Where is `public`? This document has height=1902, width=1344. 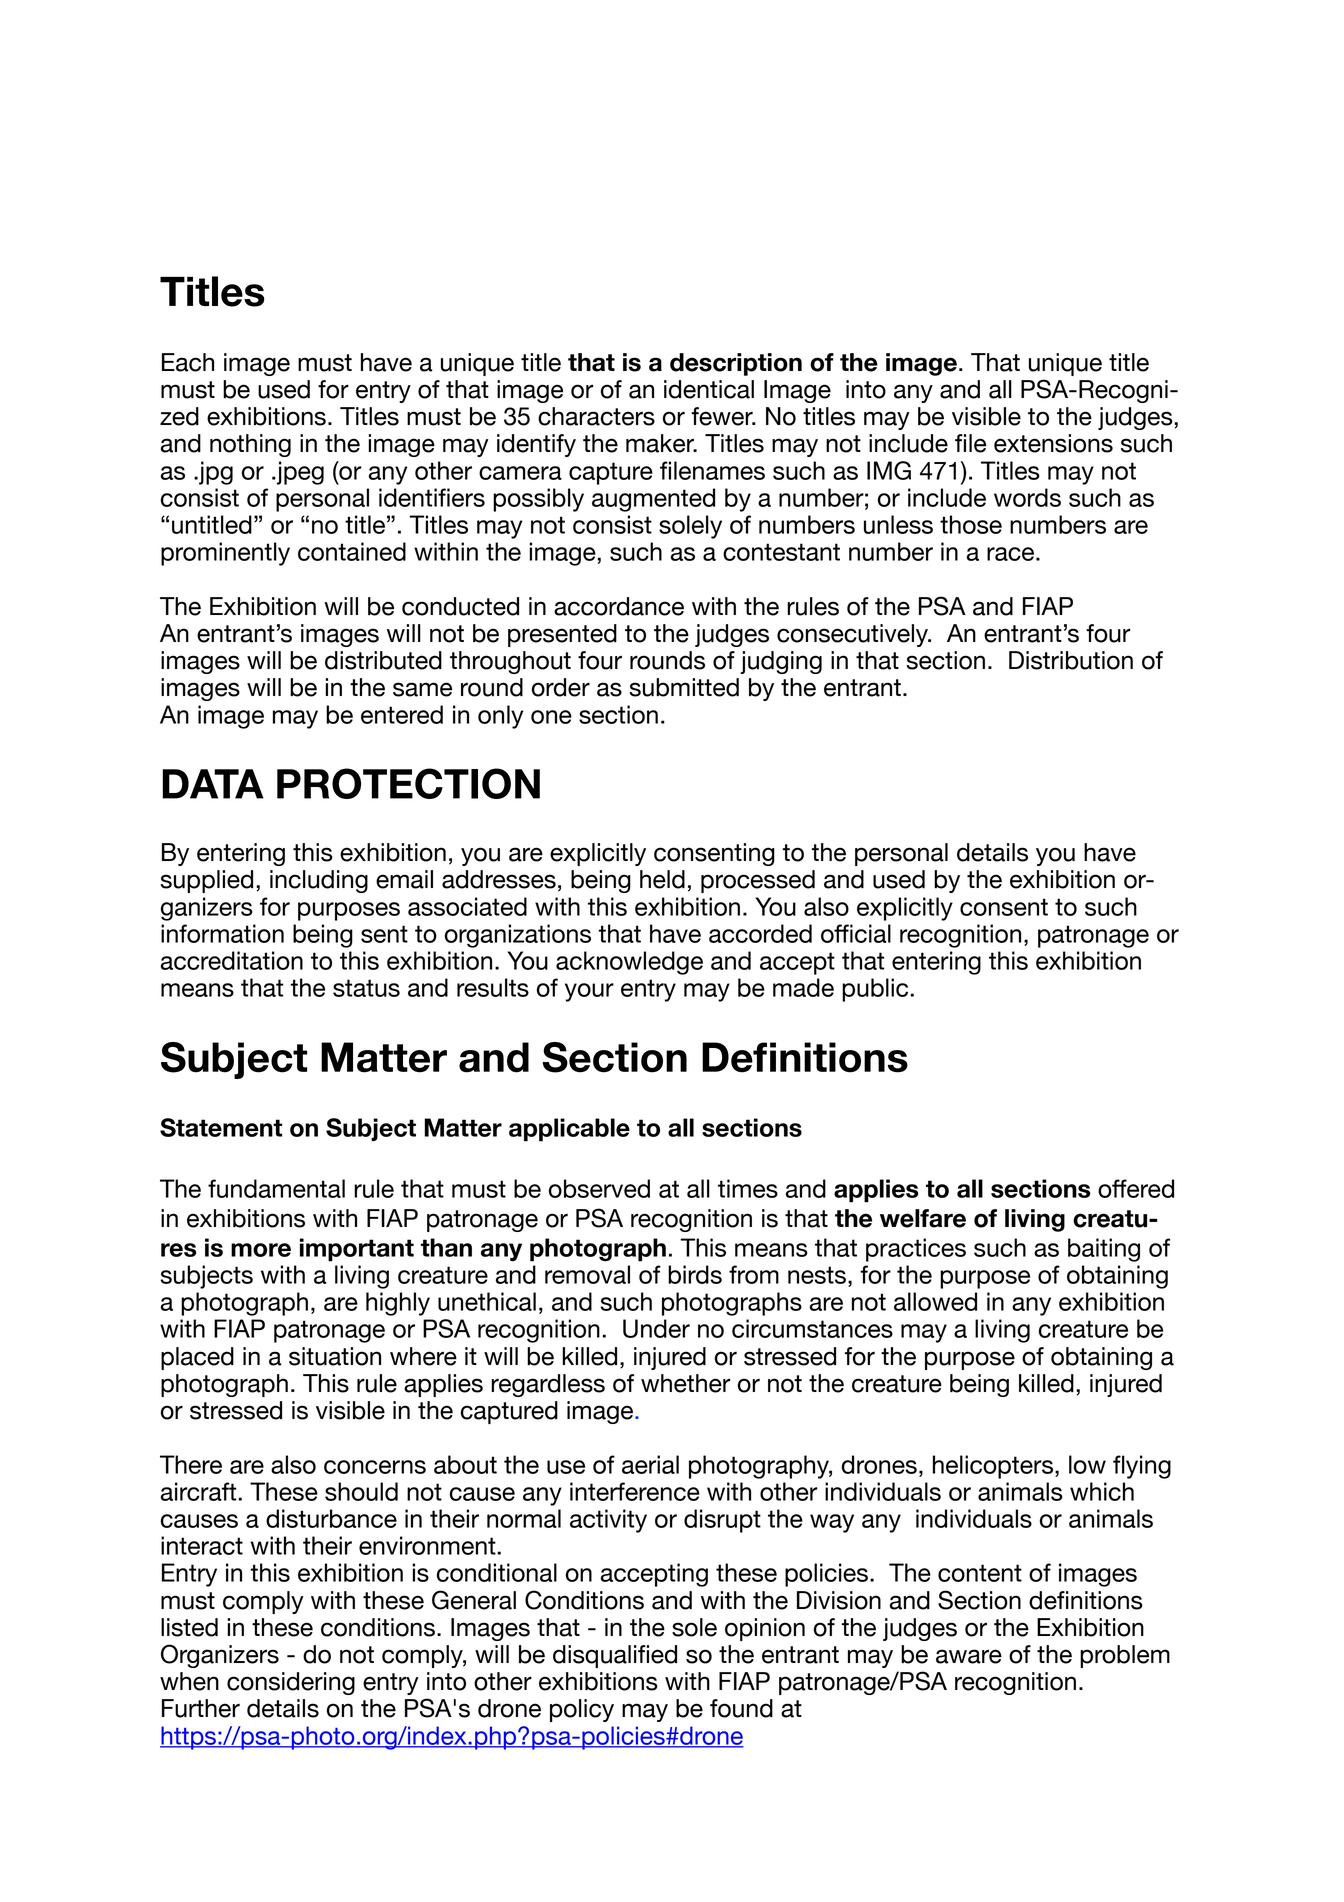
public is located at coordinates (876, 990).
